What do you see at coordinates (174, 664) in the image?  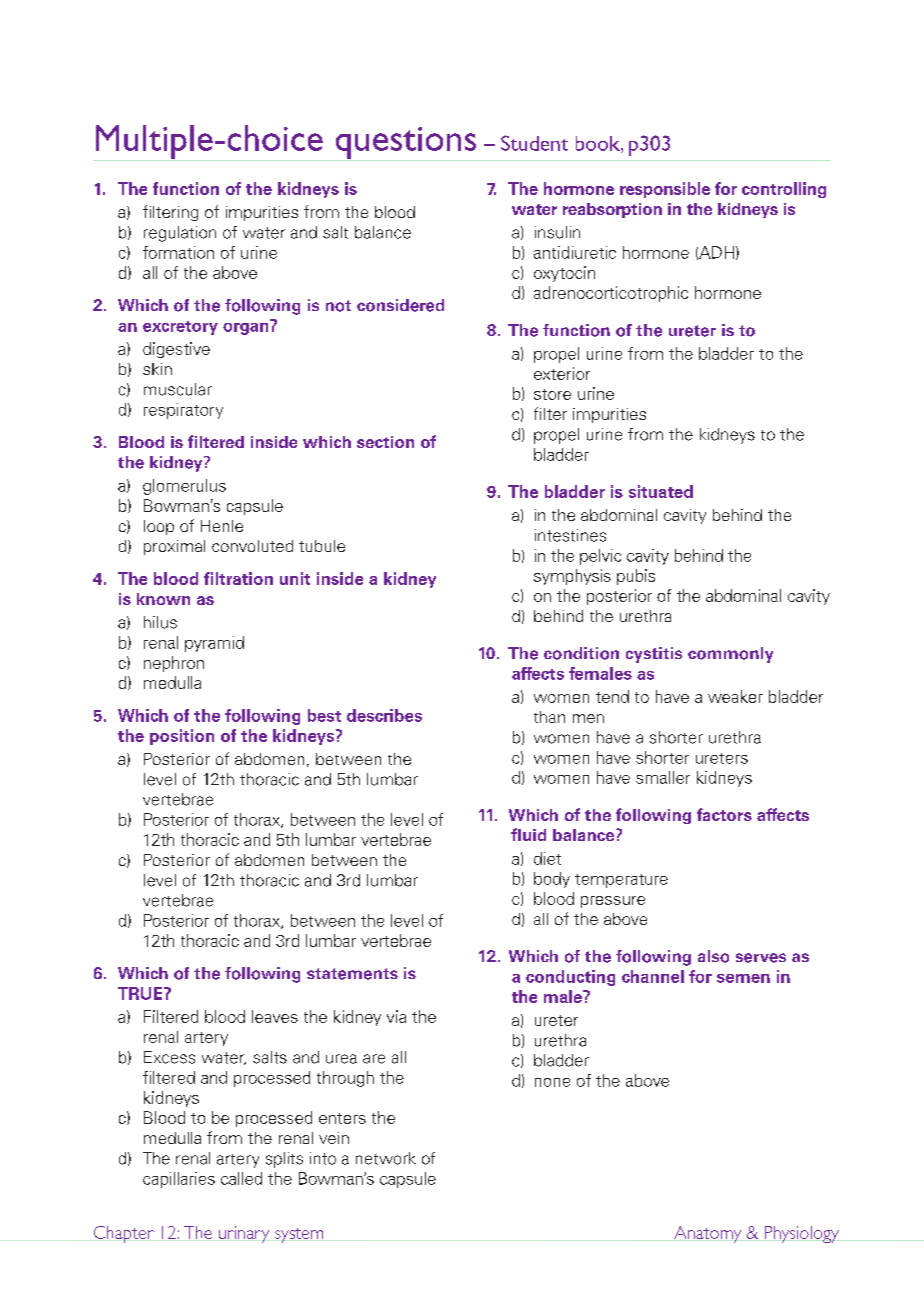 I see `nephron` at bounding box center [174, 664].
